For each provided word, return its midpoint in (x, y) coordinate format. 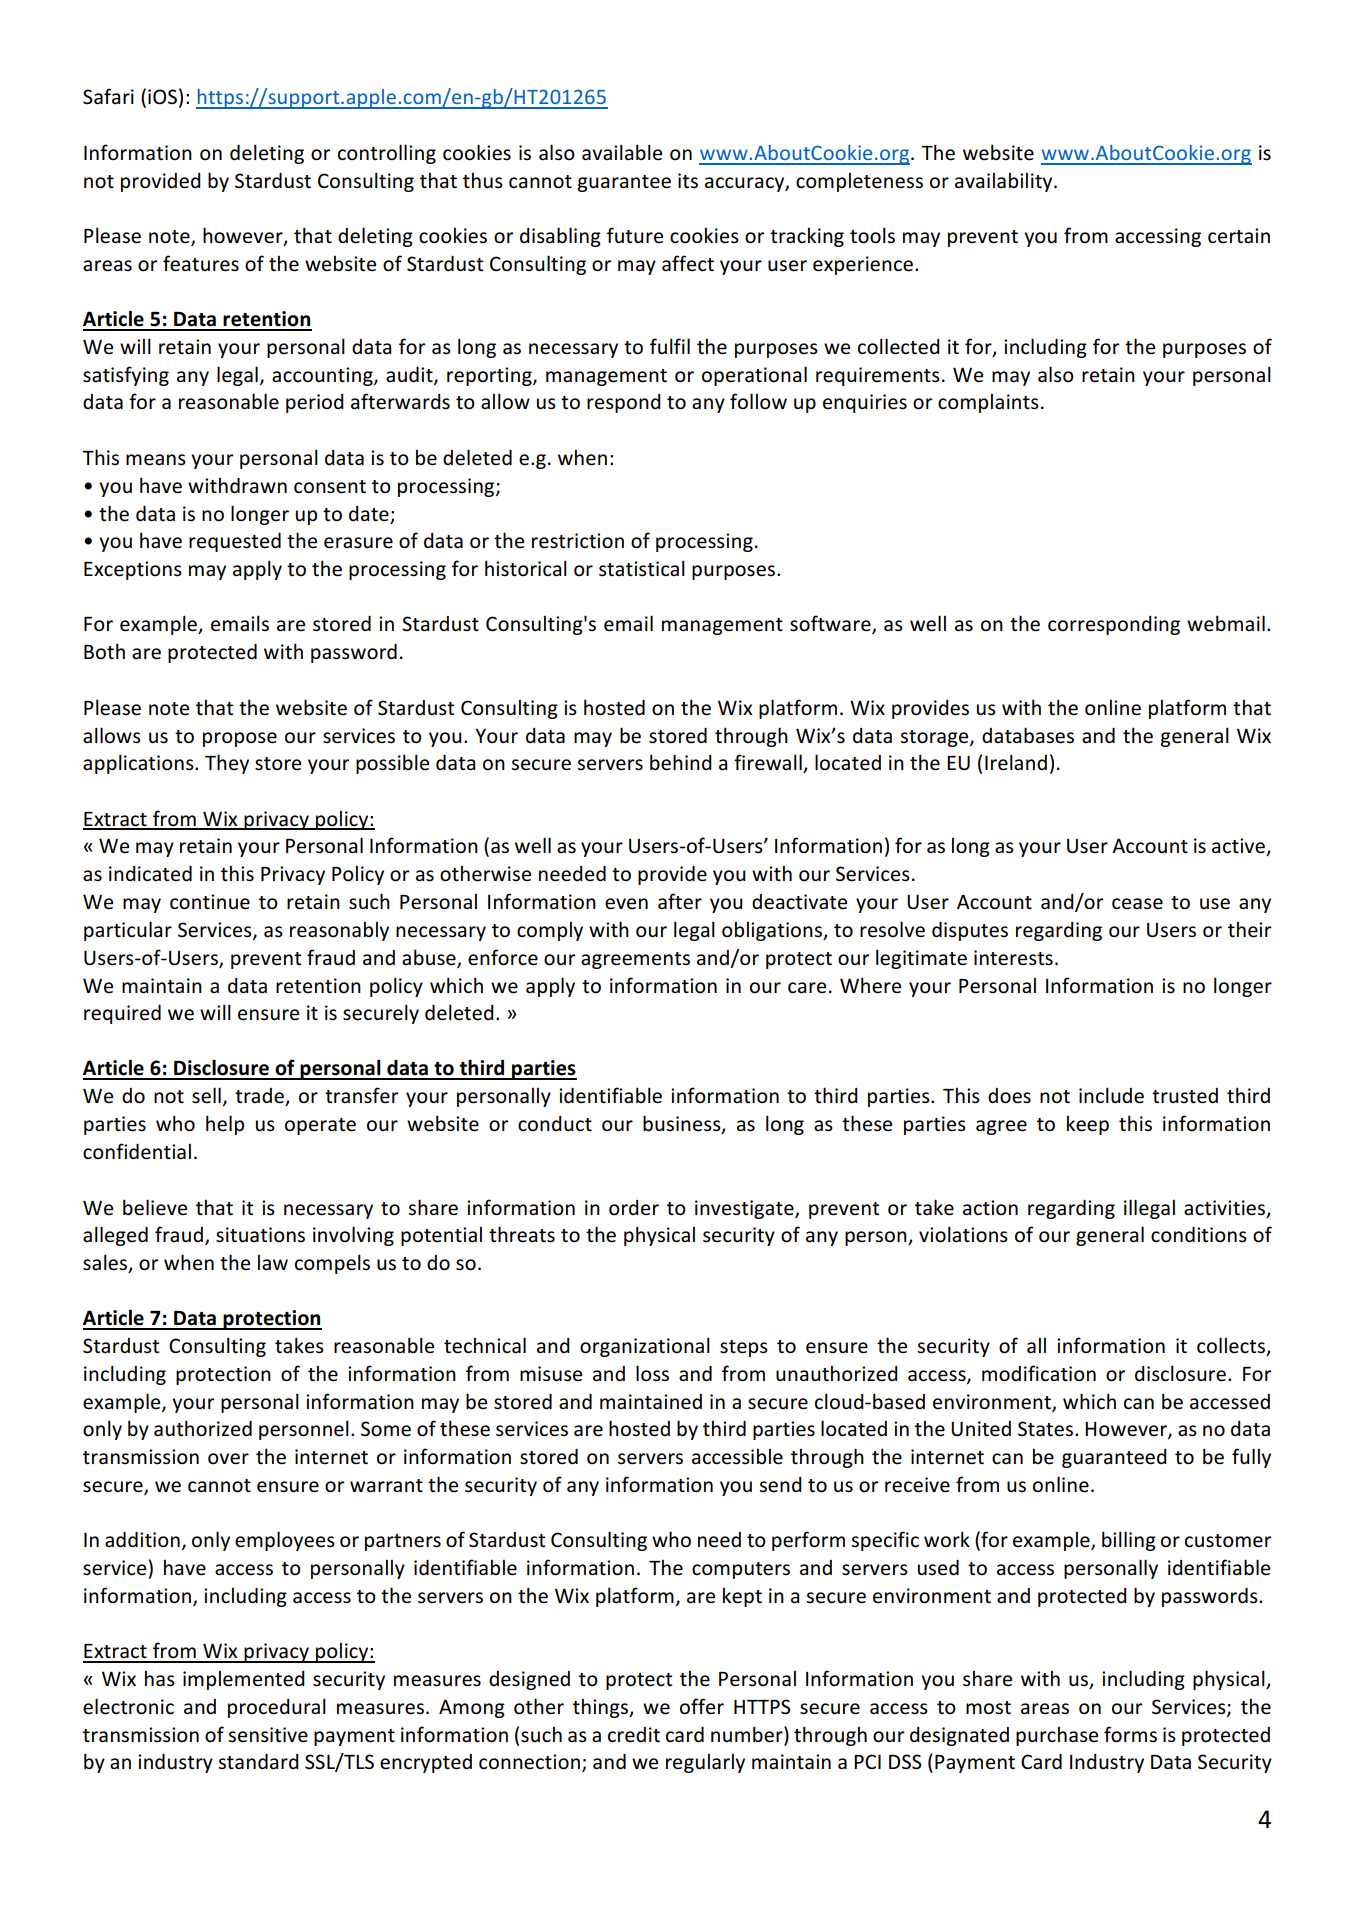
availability (1005, 182)
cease (1137, 904)
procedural (277, 1708)
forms (1130, 1734)
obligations (773, 931)
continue (210, 902)
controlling (387, 154)
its (688, 180)
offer (702, 1706)
